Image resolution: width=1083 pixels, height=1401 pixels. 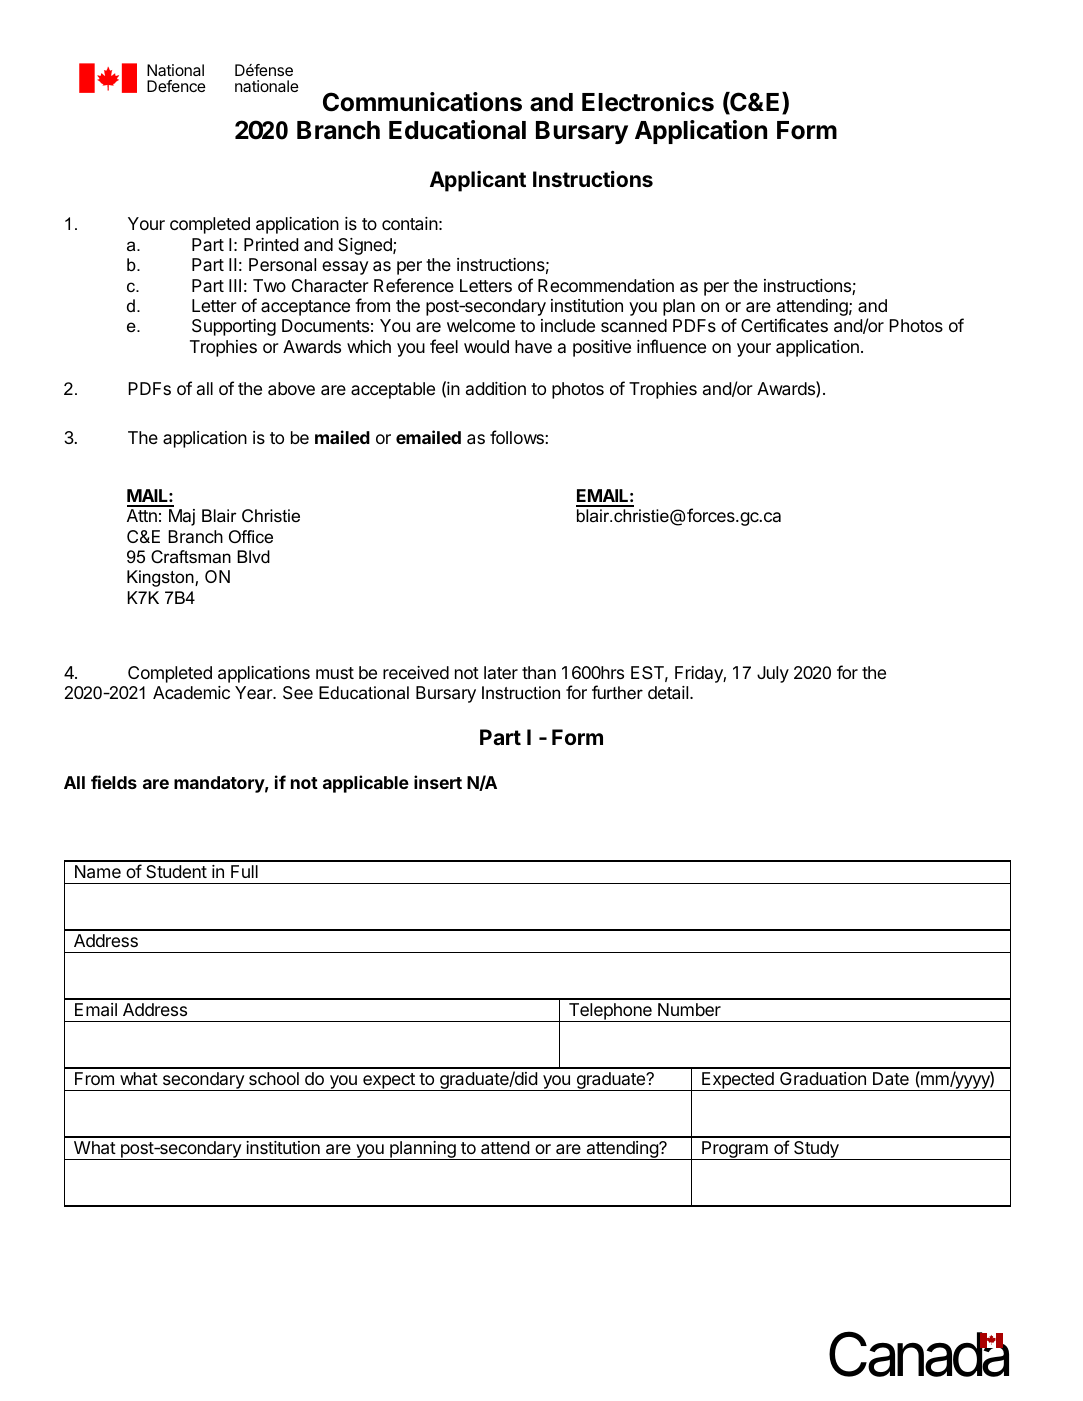 I want to click on July, so click(x=773, y=674).
